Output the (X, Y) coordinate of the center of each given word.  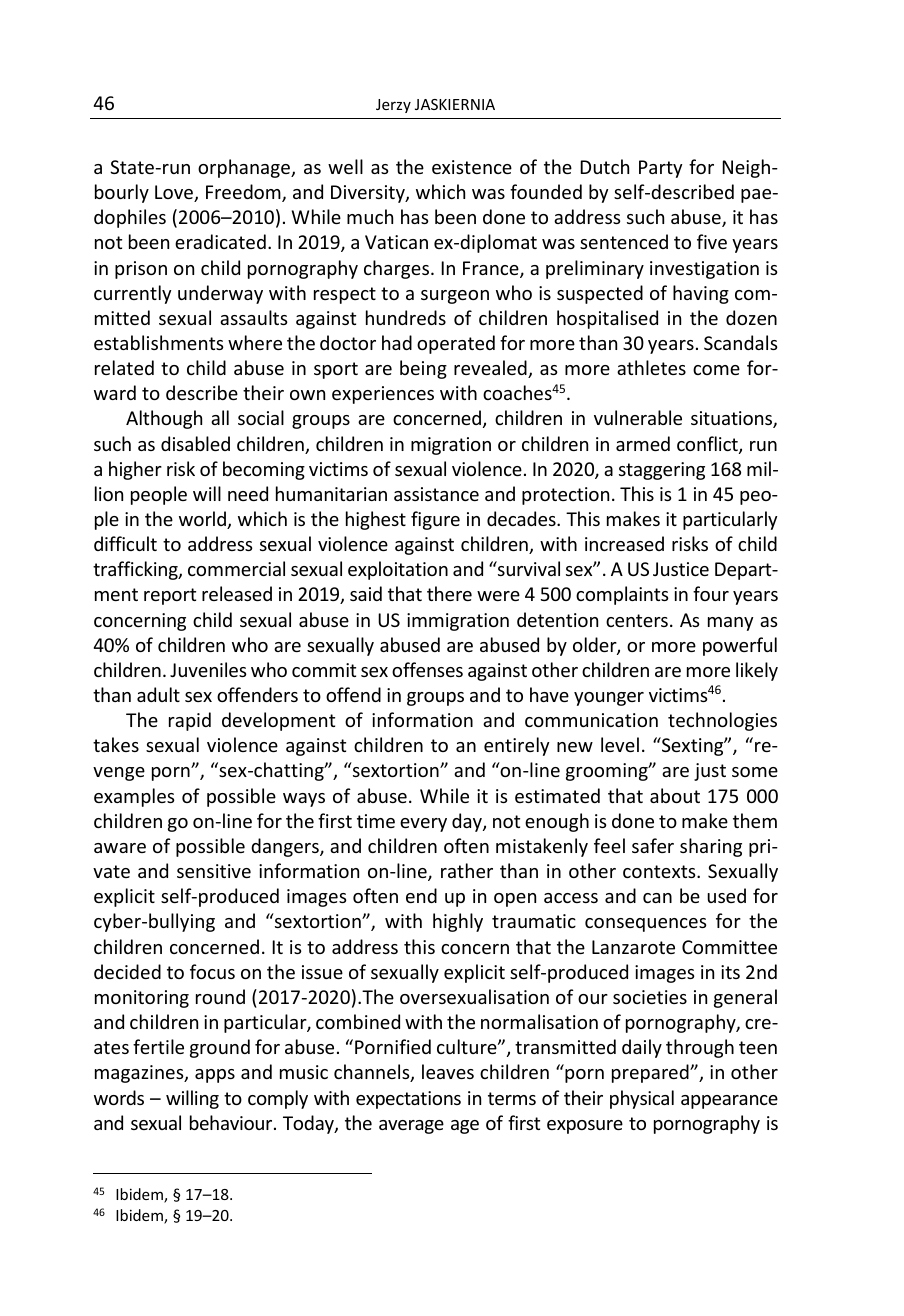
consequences (646, 925)
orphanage (245, 168)
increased (624, 543)
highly (458, 922)
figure (435, 520)
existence (472, 167)
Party (660, 169)
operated (456, 344)
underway (220, 294)
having (701, 294)
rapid (190, 721)
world (203, 520)
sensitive (214, 871)
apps (215, 1076)
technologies (722, 721)
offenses (427, 669)
